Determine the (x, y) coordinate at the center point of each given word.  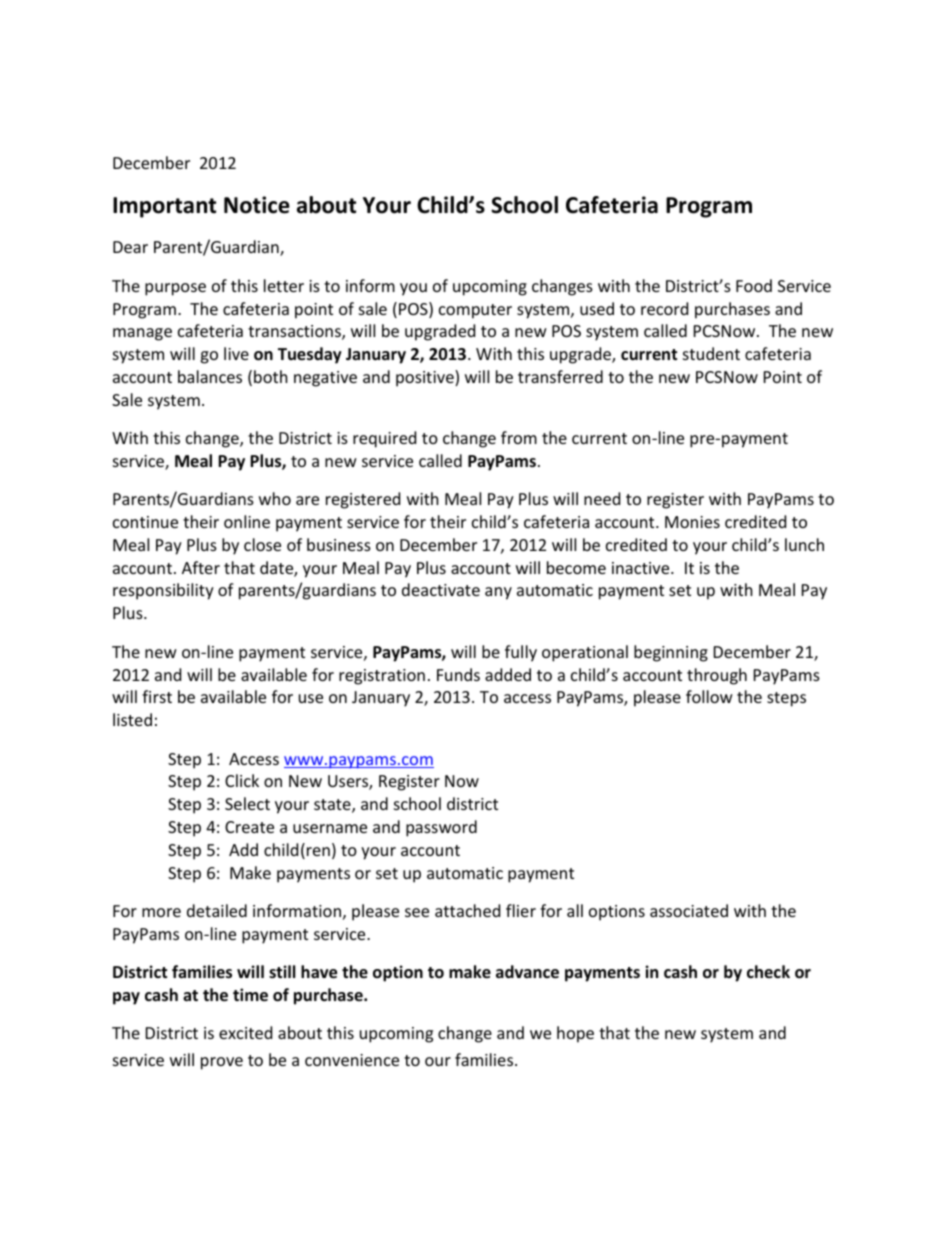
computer (475, 311)
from (519, 437)
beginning (671, 653)
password (441, 828)
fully (521, 653)
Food (754, 285)
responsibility (163, 591)
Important (164, 207)
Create (249, 827)
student (711, 353)
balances (210, 376)
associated (689, 910)
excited (245, 1032)
